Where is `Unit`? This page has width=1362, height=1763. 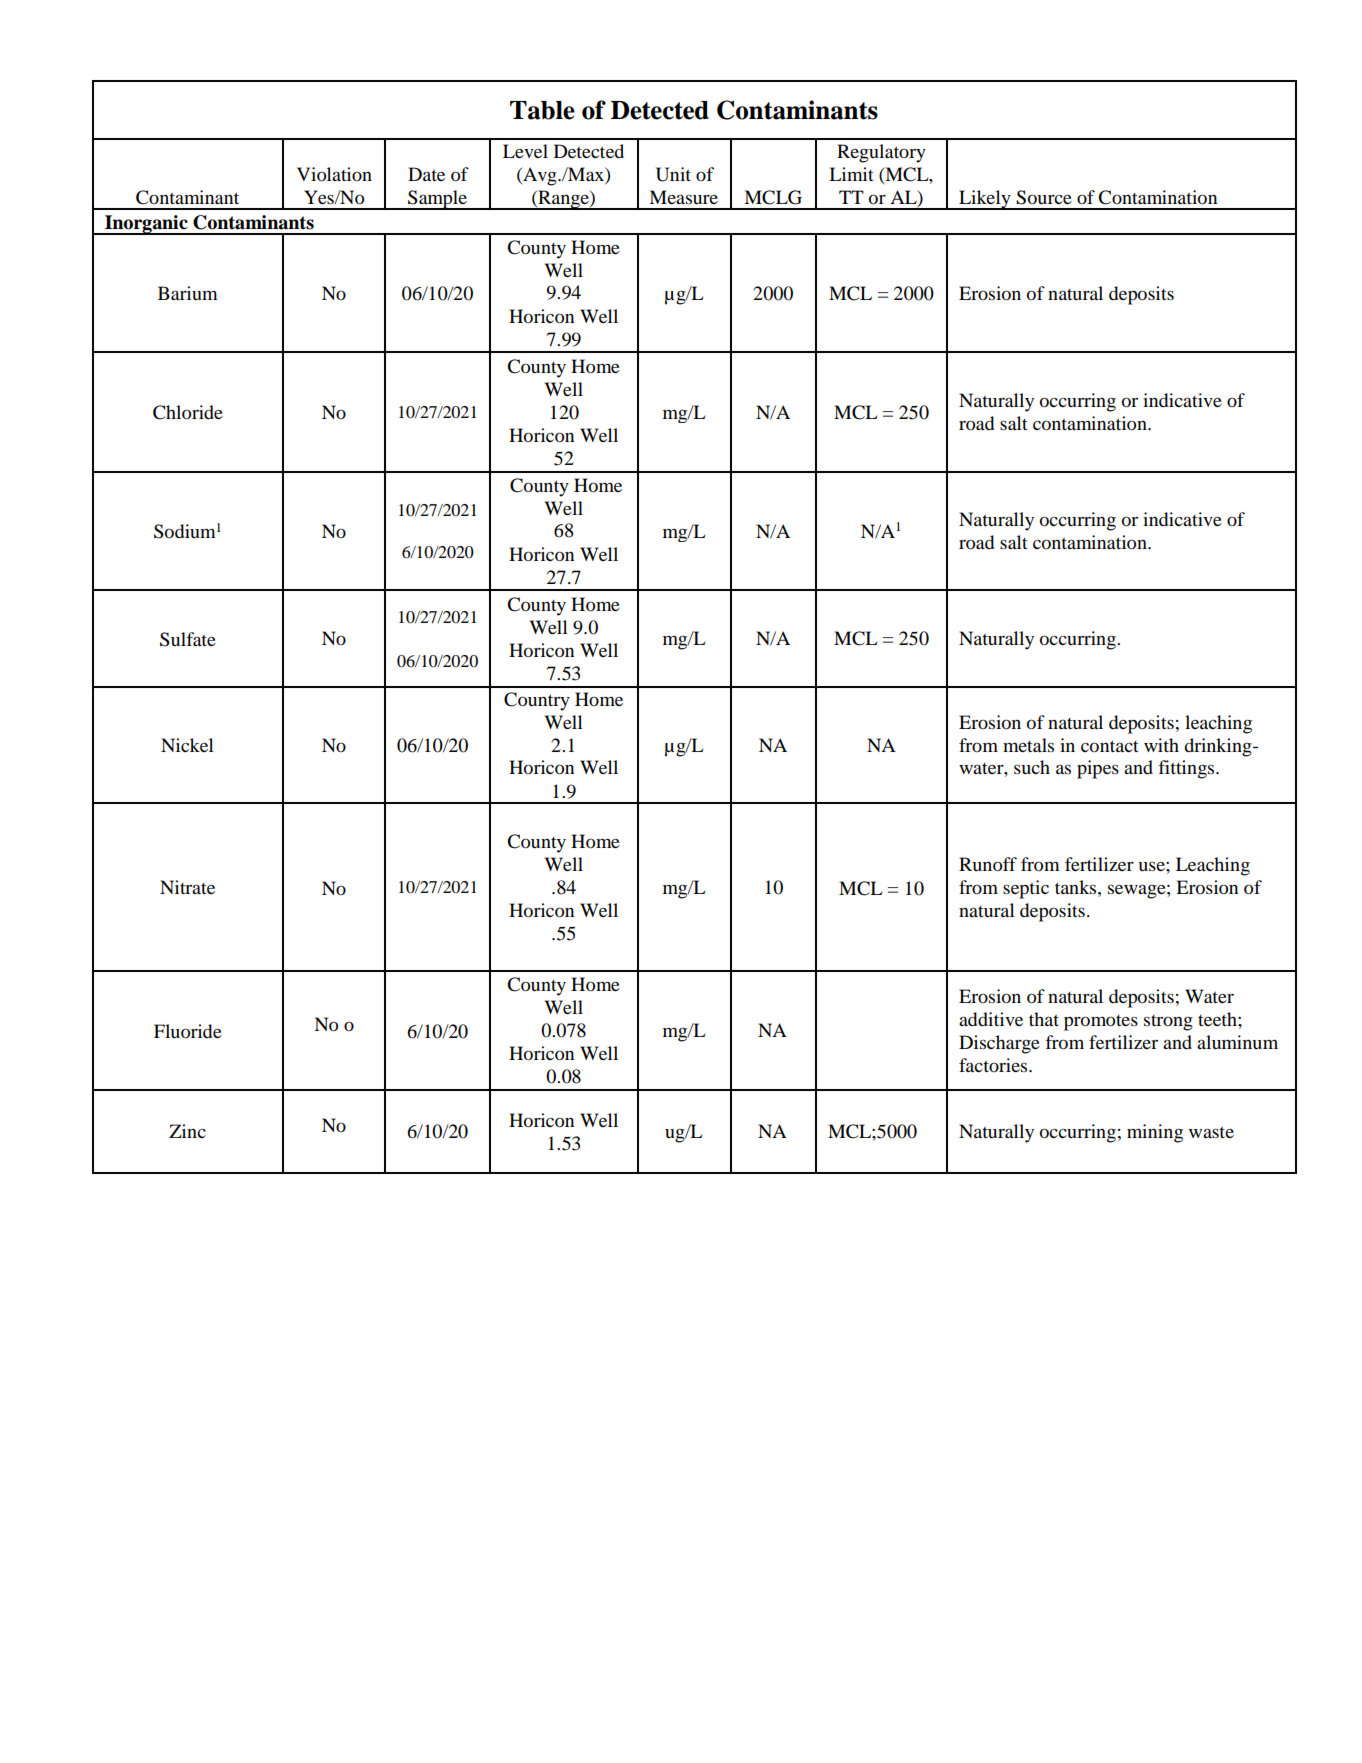 Unit is located at coordinates (673, 174).
